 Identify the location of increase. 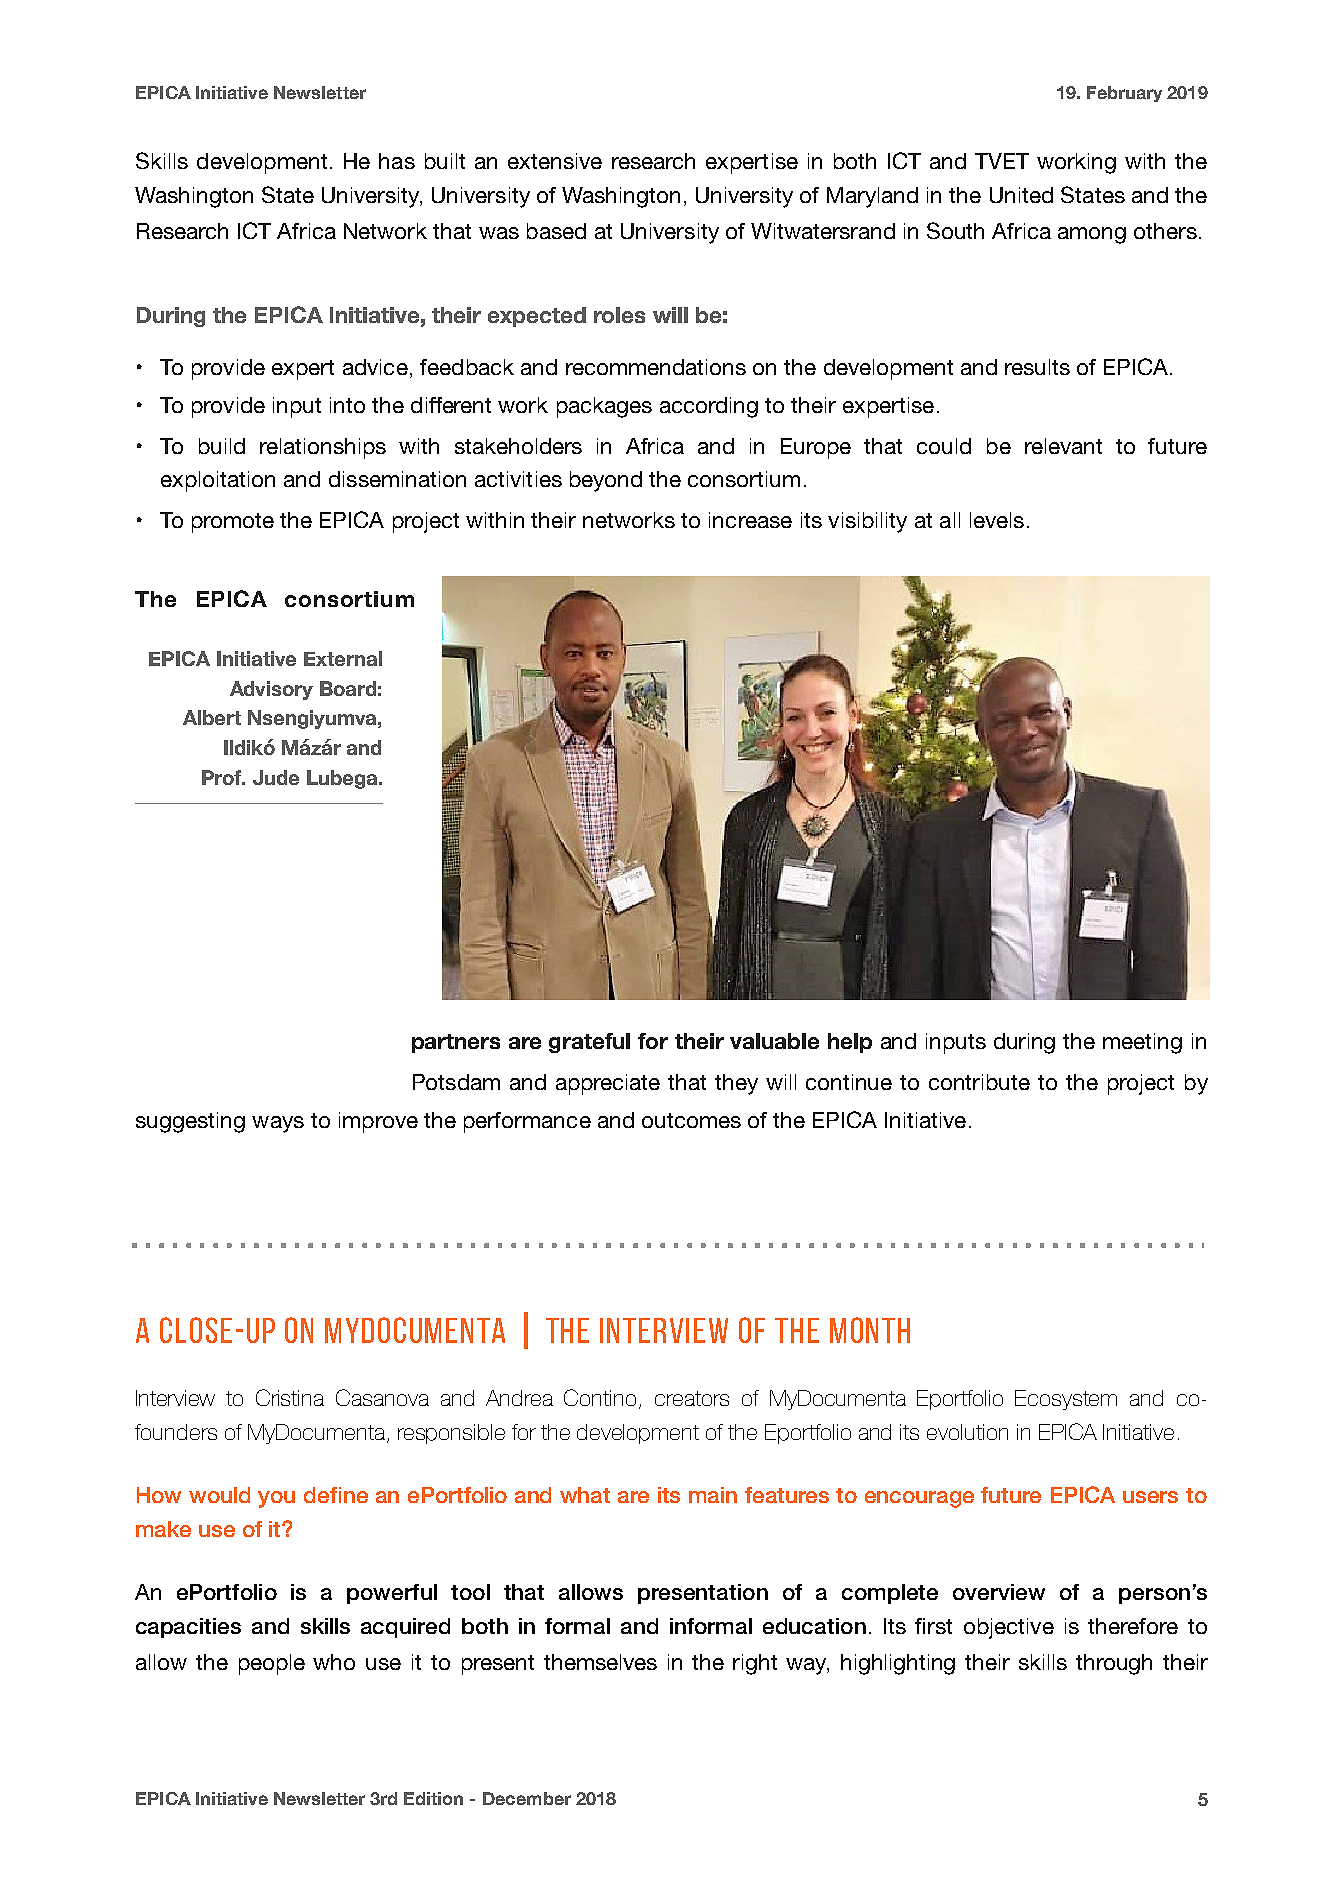
(750, 520).
